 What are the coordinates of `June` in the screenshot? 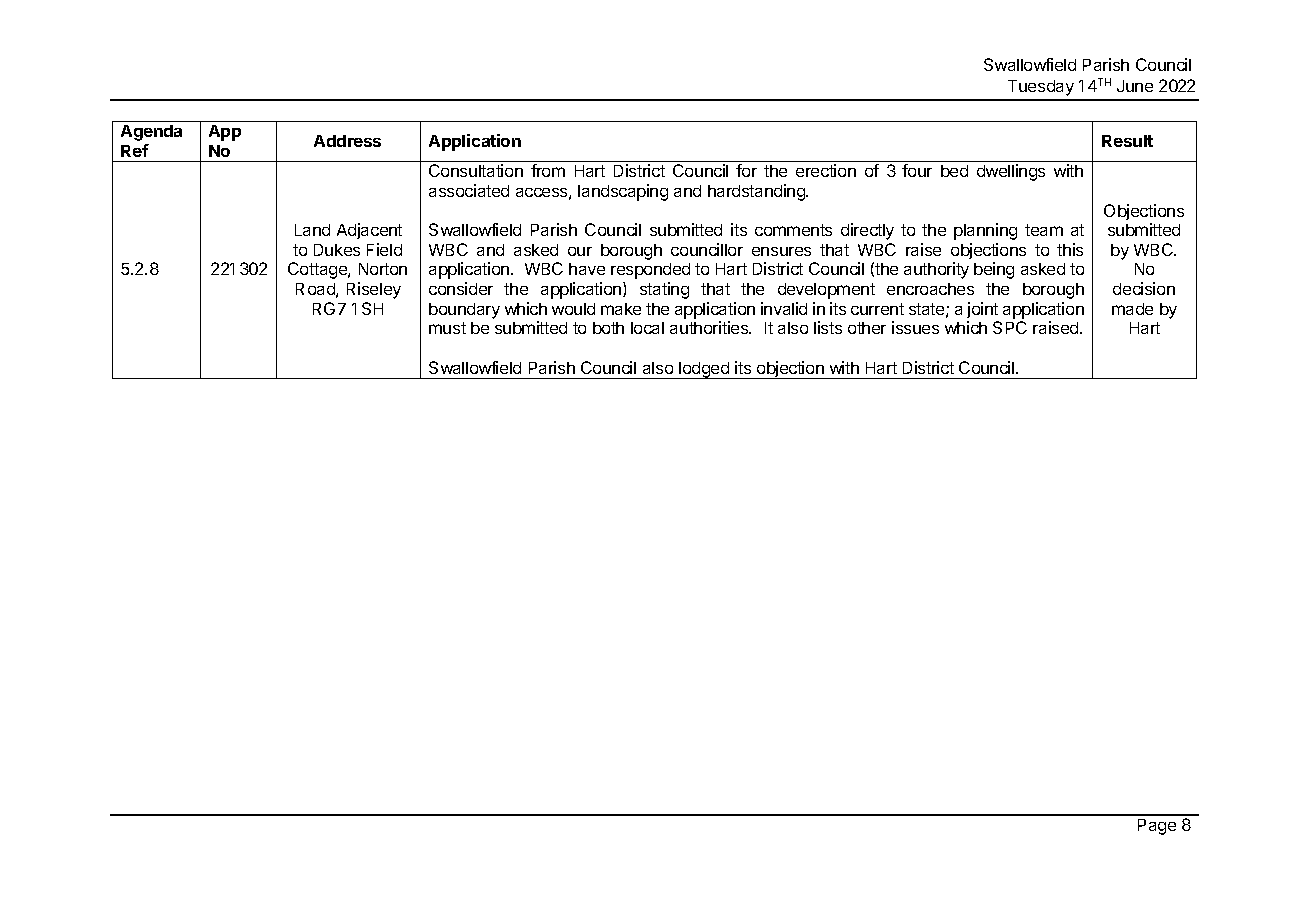 It's located at (1135, 86).
